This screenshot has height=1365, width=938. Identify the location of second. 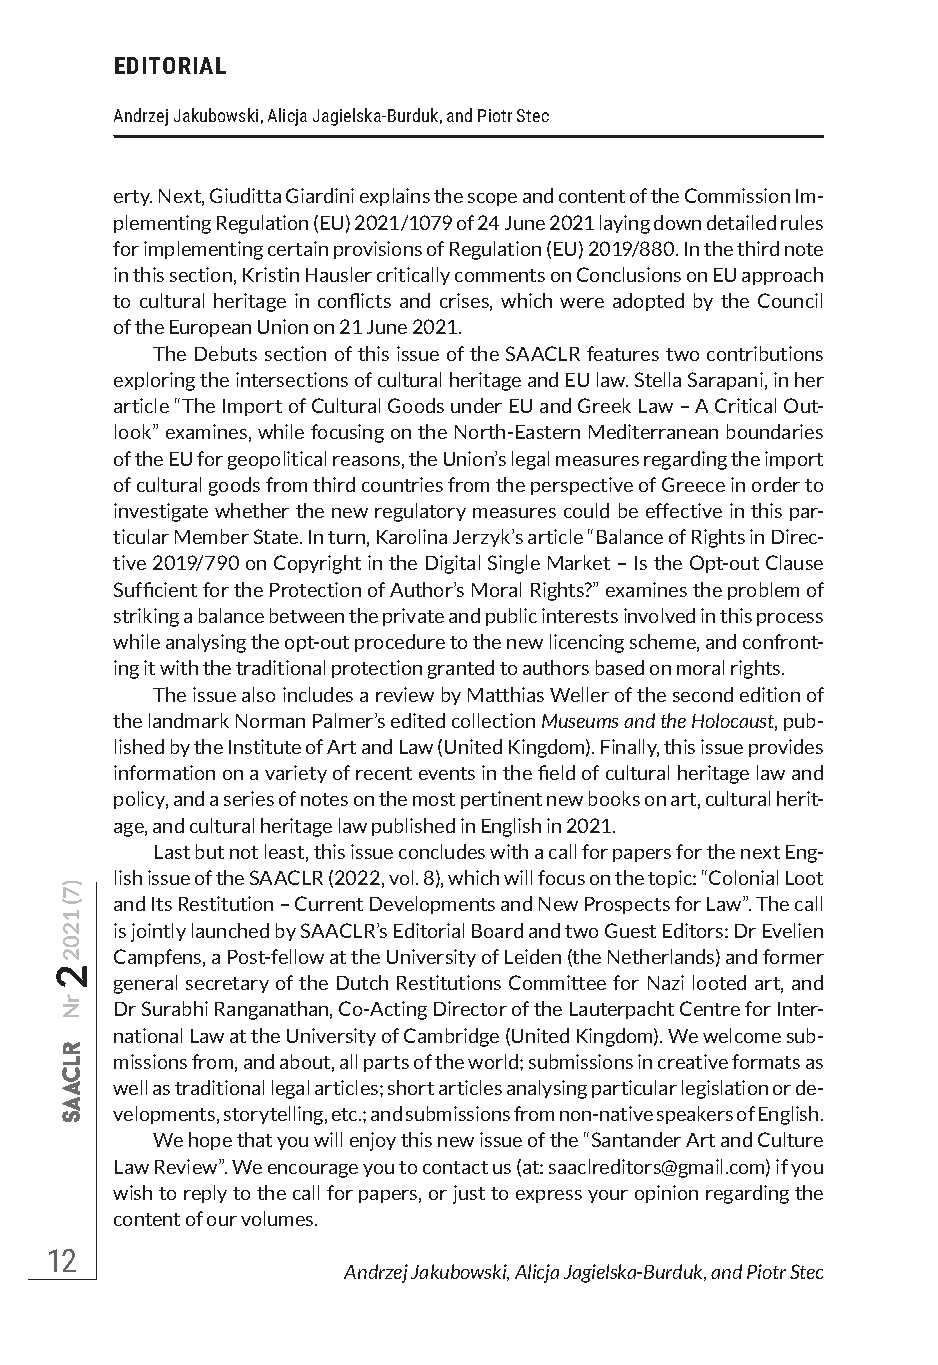
(703, 694).
